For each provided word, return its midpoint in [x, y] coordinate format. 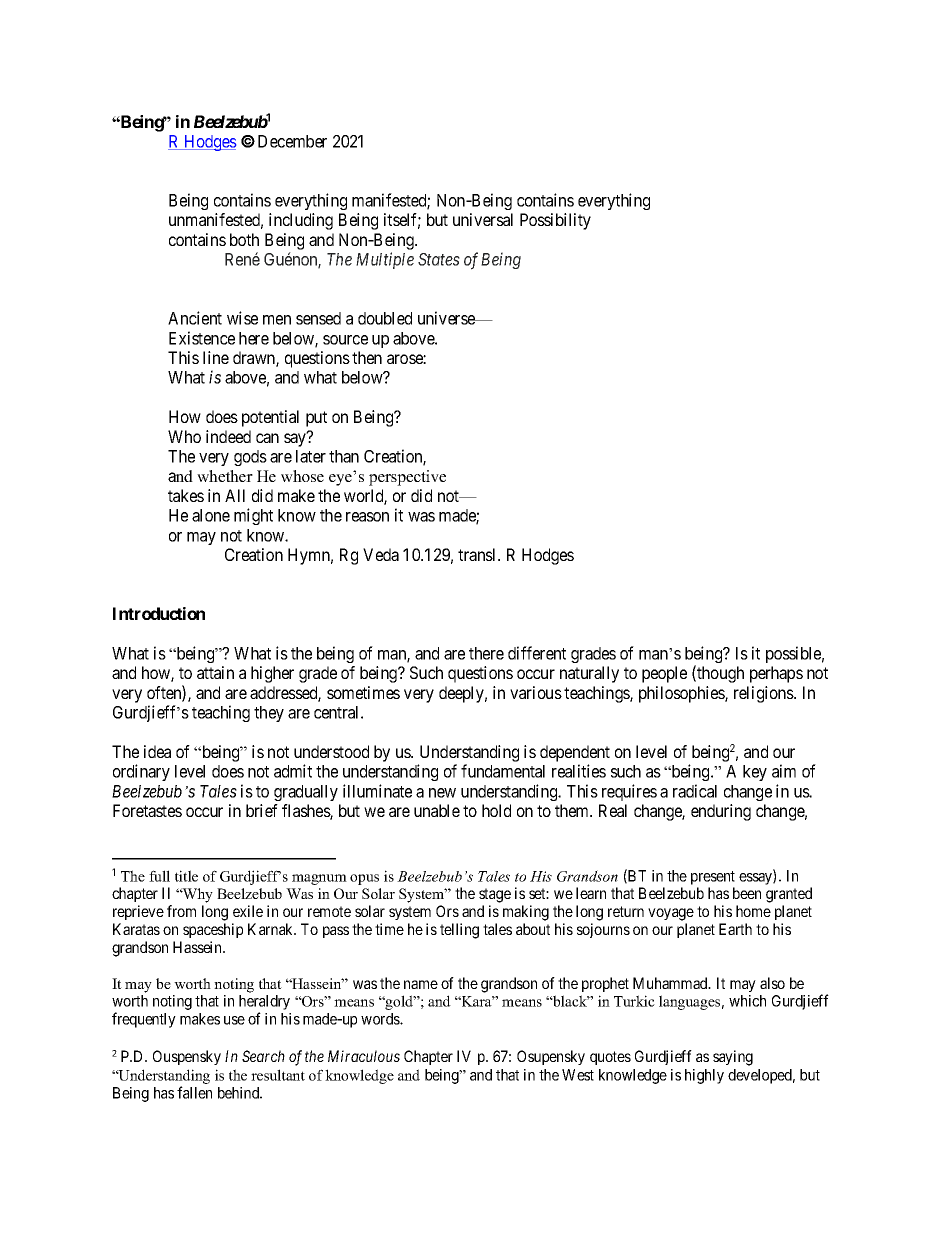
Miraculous [364, 1056]
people [664, 674]
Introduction [159, 613]
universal [483, 219]
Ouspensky [187, 1057]
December [292, 141]
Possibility [555, 221]
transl [478, 554]
